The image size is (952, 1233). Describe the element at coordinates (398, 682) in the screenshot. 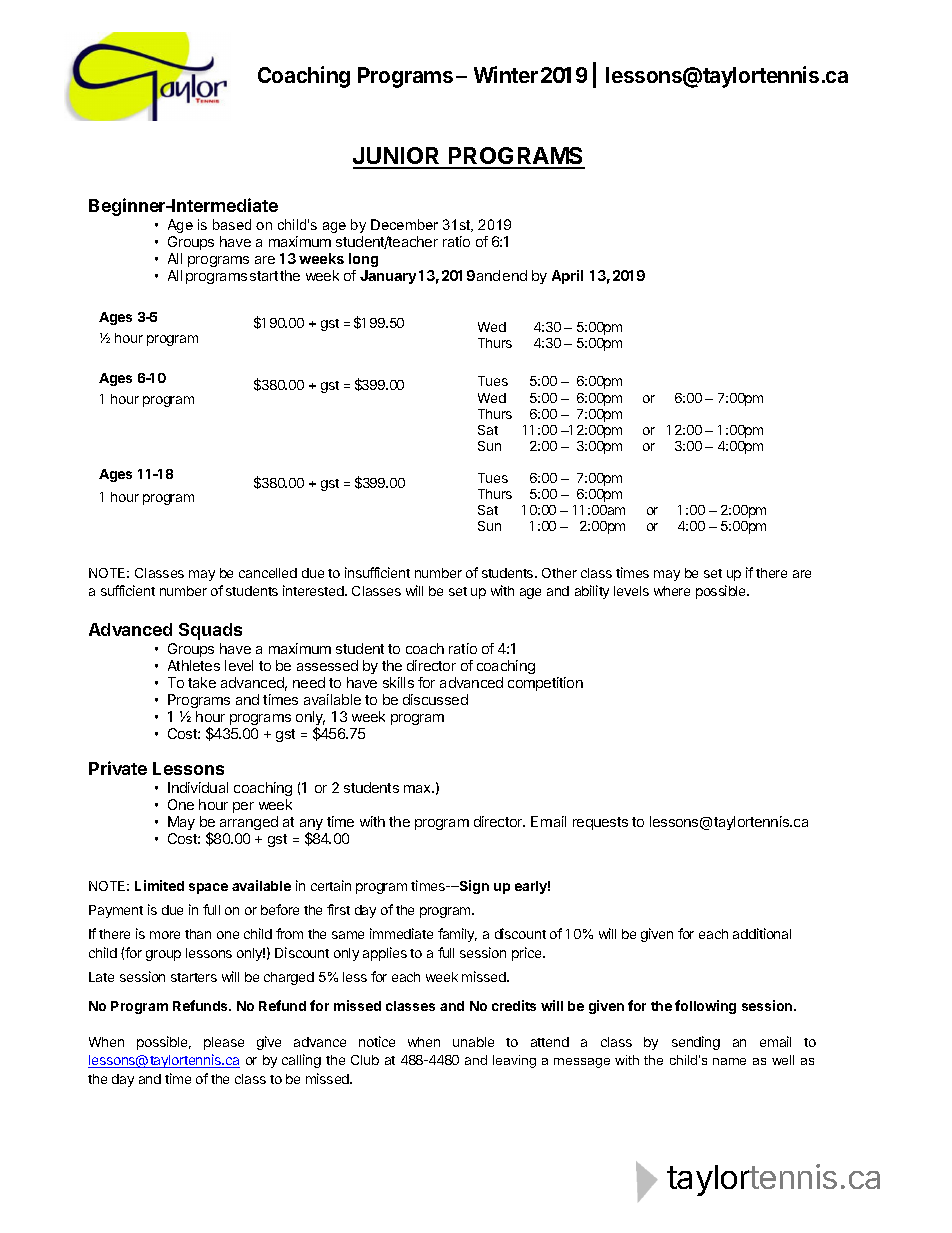

I see `skills` at that location.
